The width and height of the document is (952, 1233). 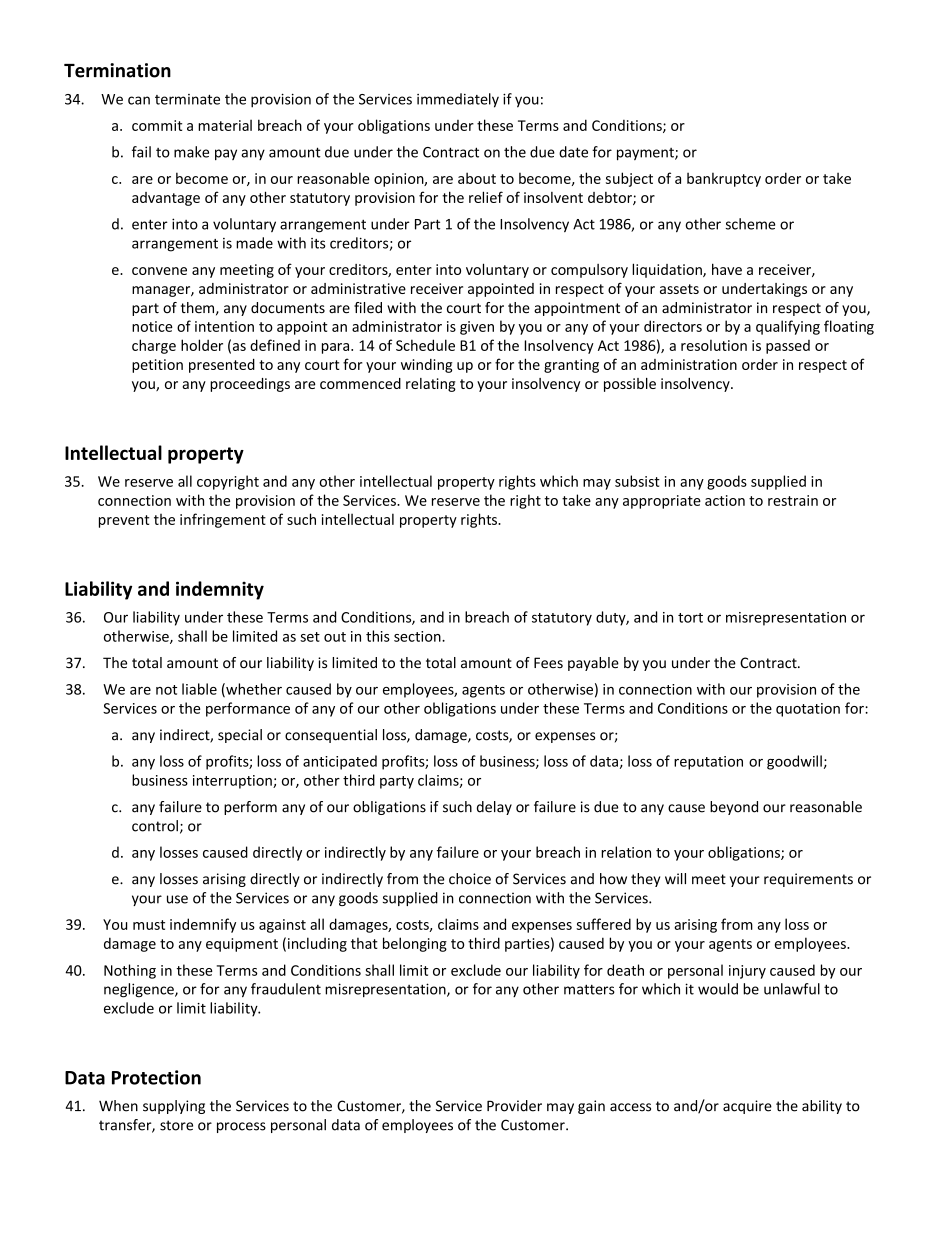 I want to click on passed, so click(x=788, y=347).
